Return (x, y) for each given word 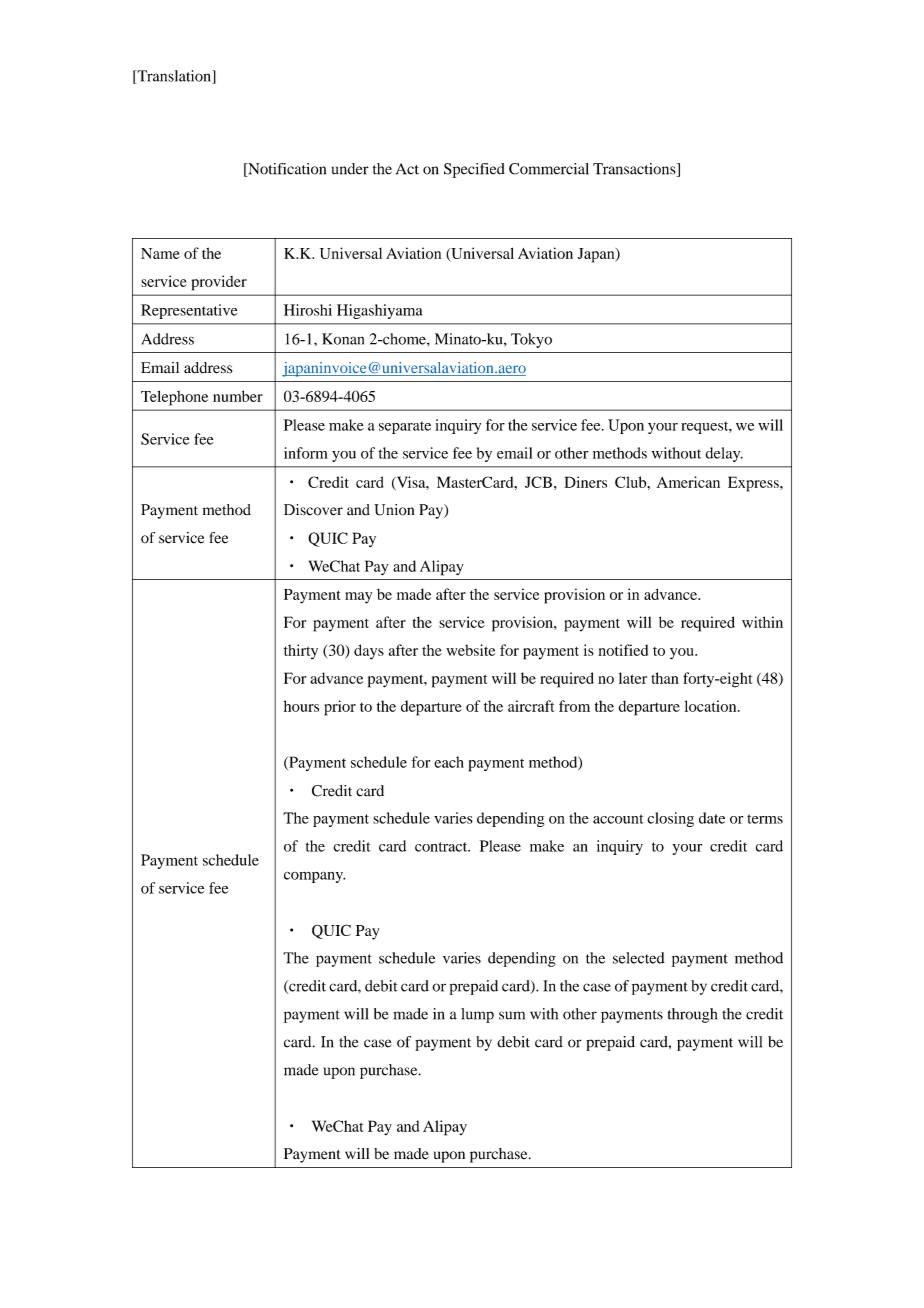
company (314, 877)
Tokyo (531, 340)
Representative (189, 311)
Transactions (635, 170)
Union (394, 510)
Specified (474, 170)
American (688, 482)
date (712, 818)
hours (301, 706)
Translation (174, 77)
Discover (313, 510)
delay (724, 454)
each (449, 762)
